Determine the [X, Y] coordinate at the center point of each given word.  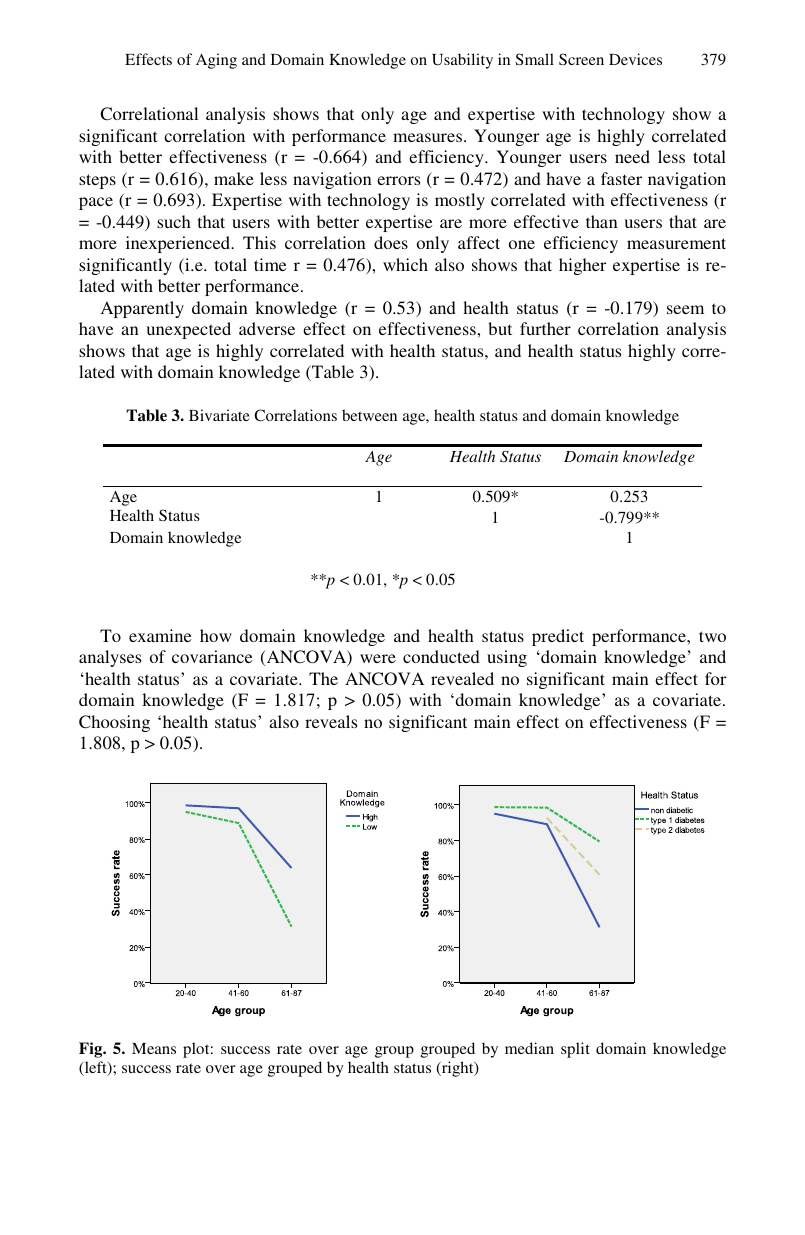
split [575, 1050]
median [529, 1048]
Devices [635, 59]
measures [429, 137]
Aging [216, 61]
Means [154, 1048]
